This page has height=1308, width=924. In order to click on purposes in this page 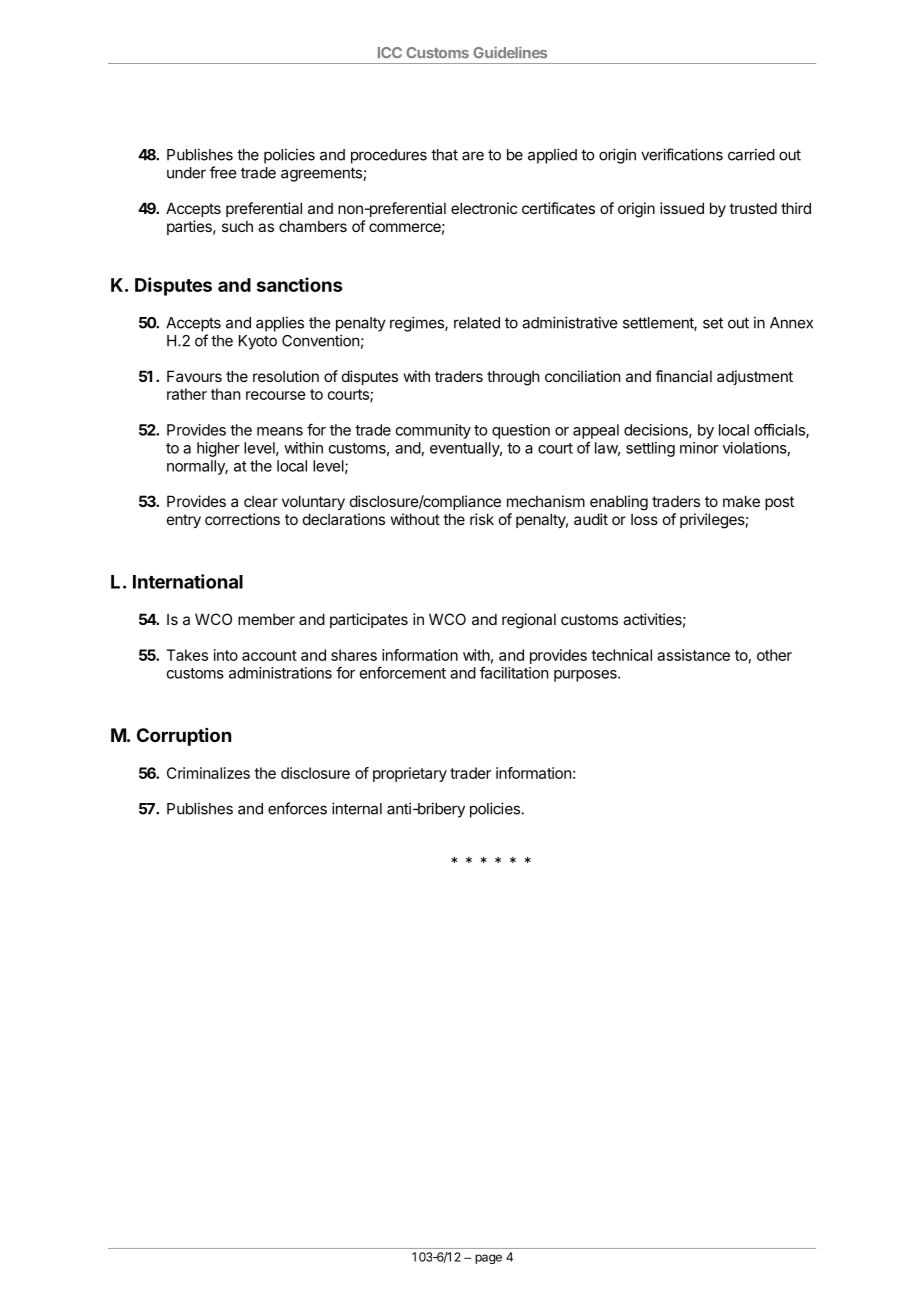, I will do `click(586, 676)`.
